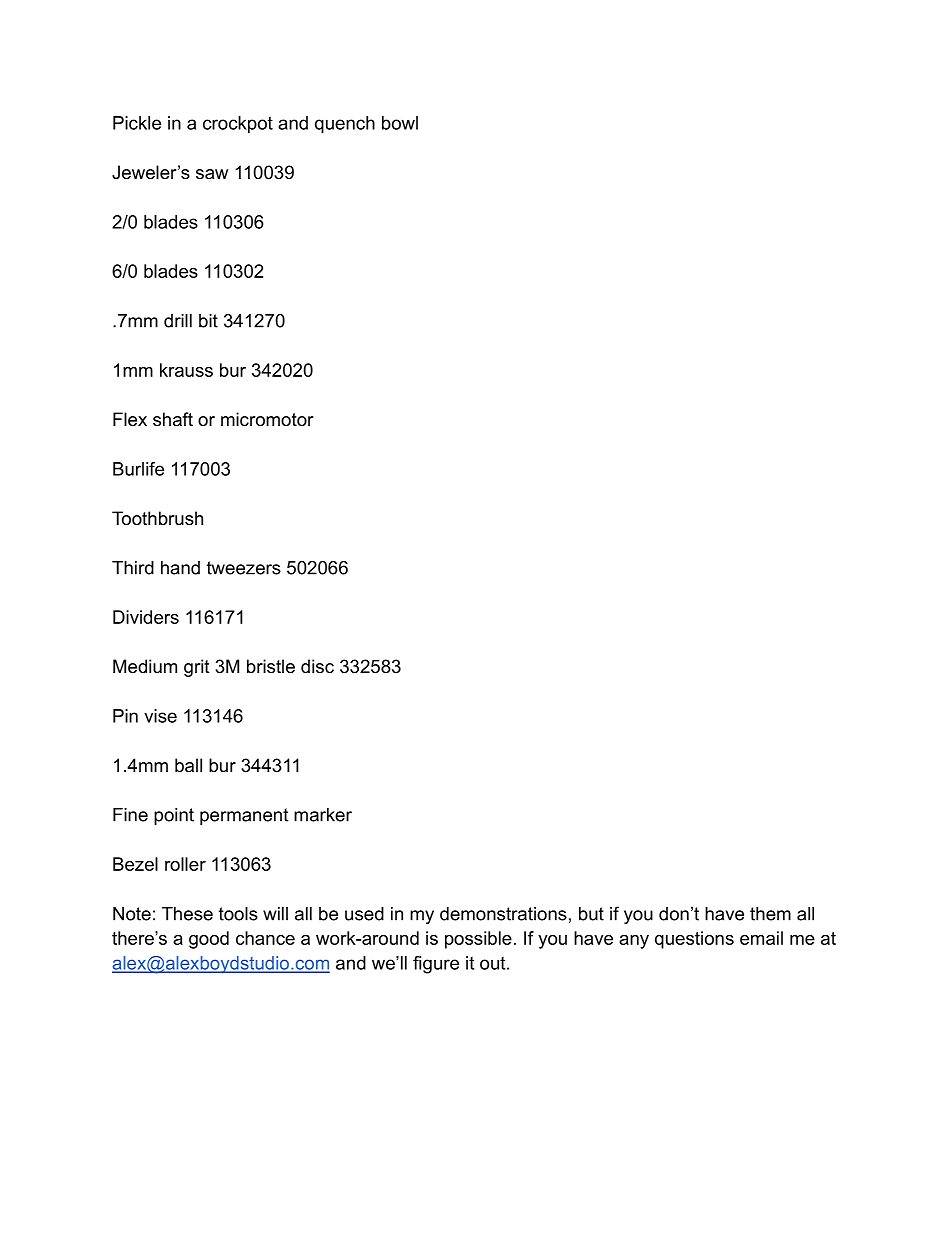  Describe the element at coordinates (209, 940) in the screenshot. I see `good` at that location.
